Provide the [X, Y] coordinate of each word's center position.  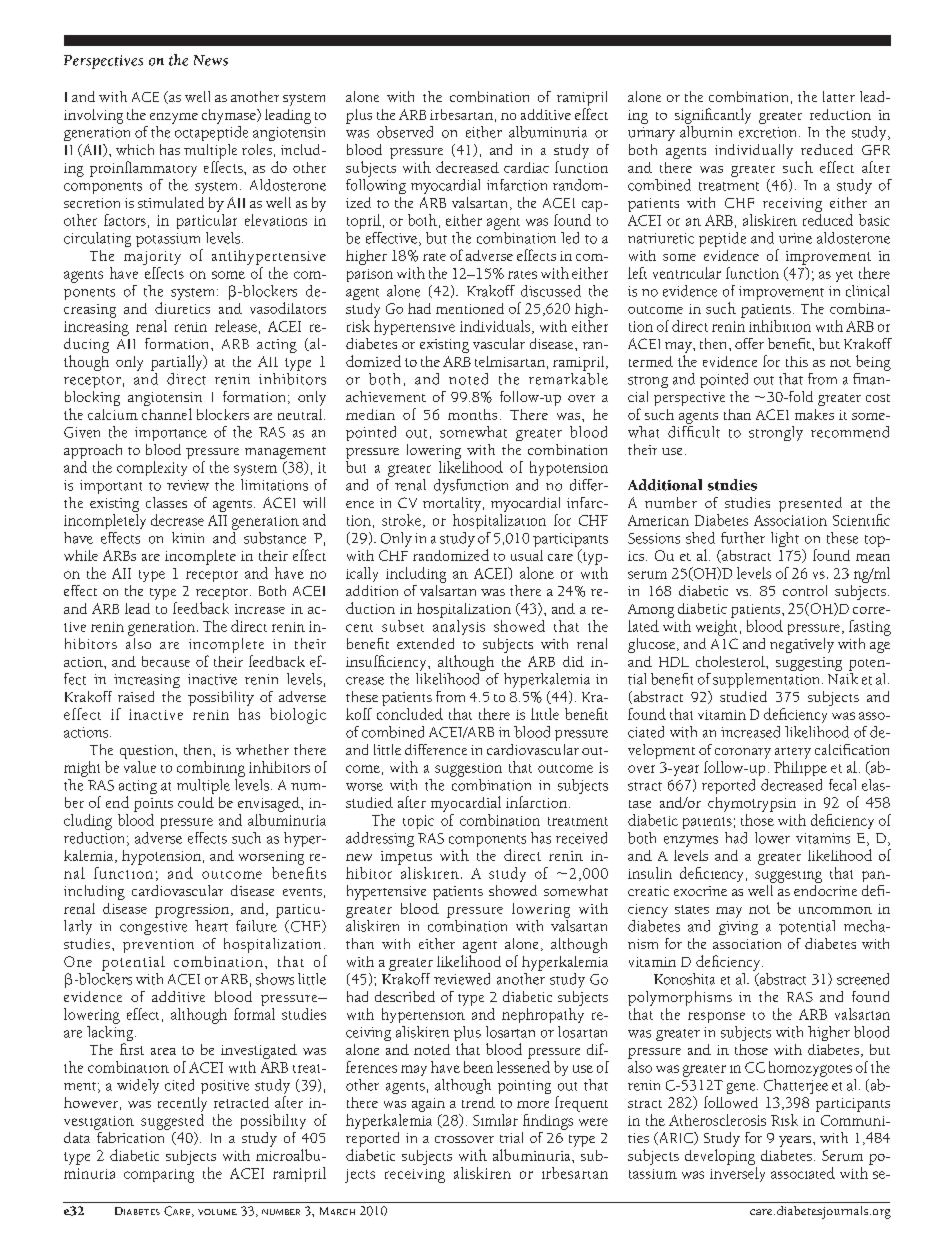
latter [839, 96]
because [166, 661]
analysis [459, 627]
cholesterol [731, 661]
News [211, 60]
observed [405, 132]
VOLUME [217, 1212]
